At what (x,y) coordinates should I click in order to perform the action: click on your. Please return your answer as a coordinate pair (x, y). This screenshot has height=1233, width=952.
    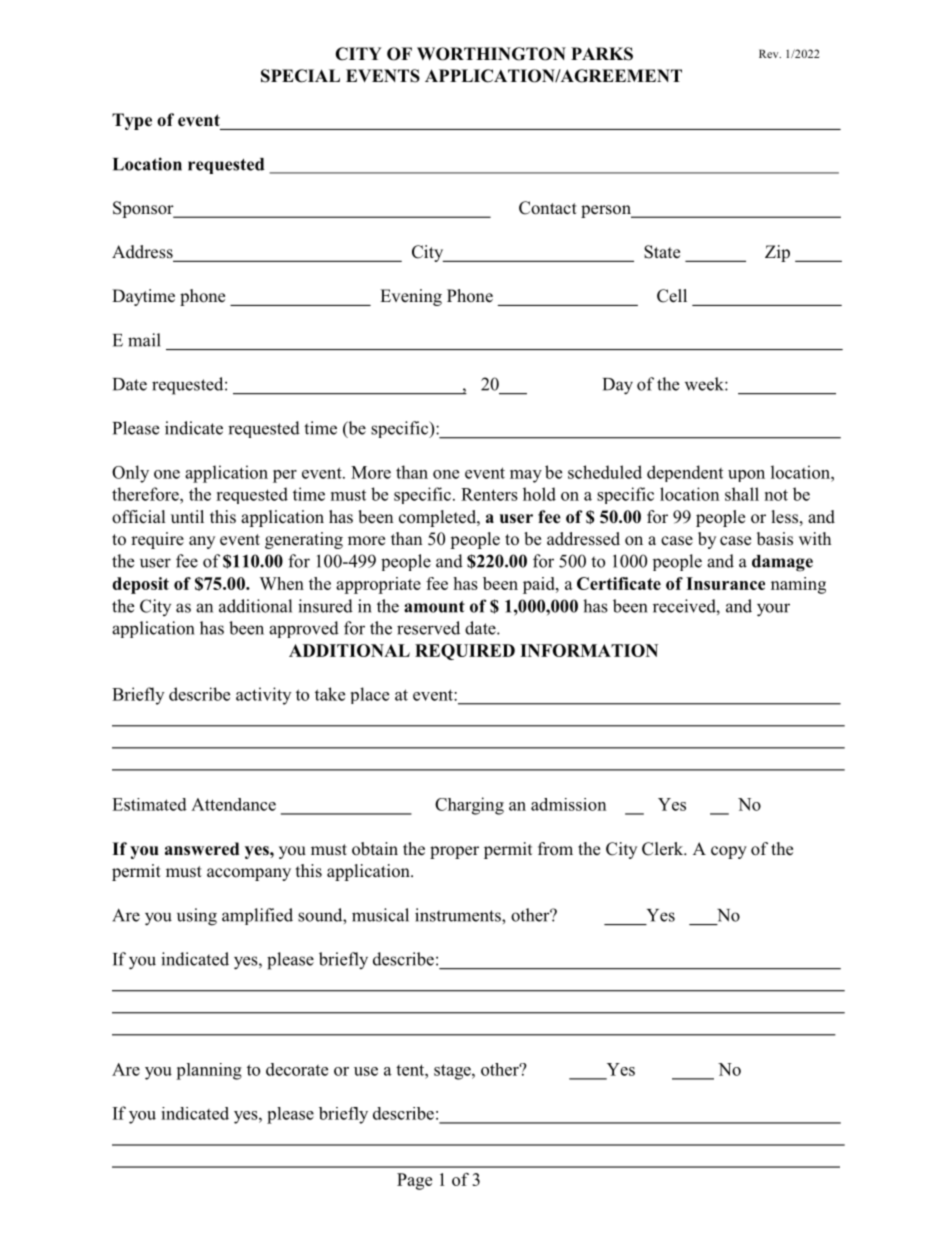
    Looking at the image, I should click on (773, 610).
